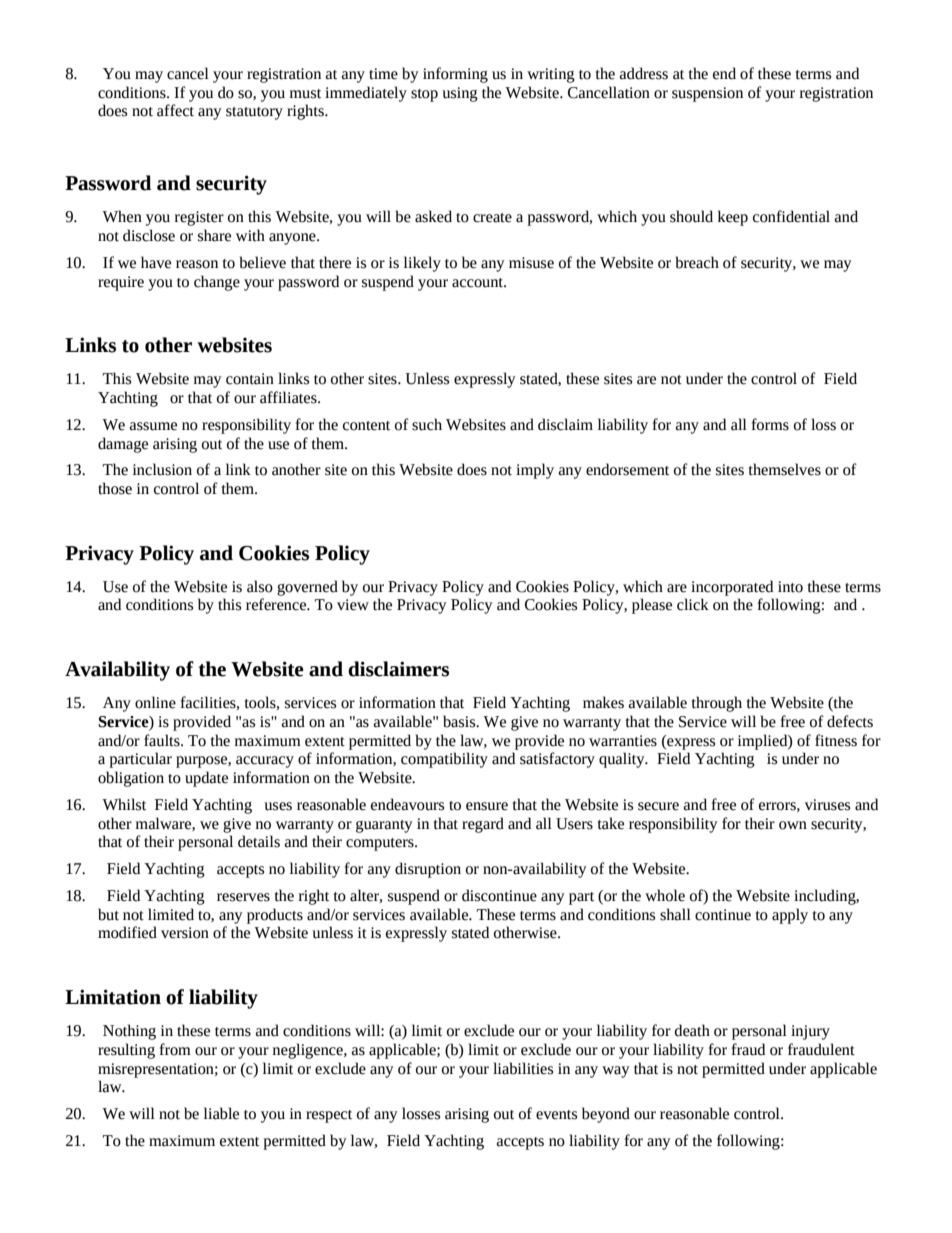 The image size is (952, 1233). What do you see at coordinates (707, 94) in the screenshot?
I see `suspension` at bounding box center [707, 94].
